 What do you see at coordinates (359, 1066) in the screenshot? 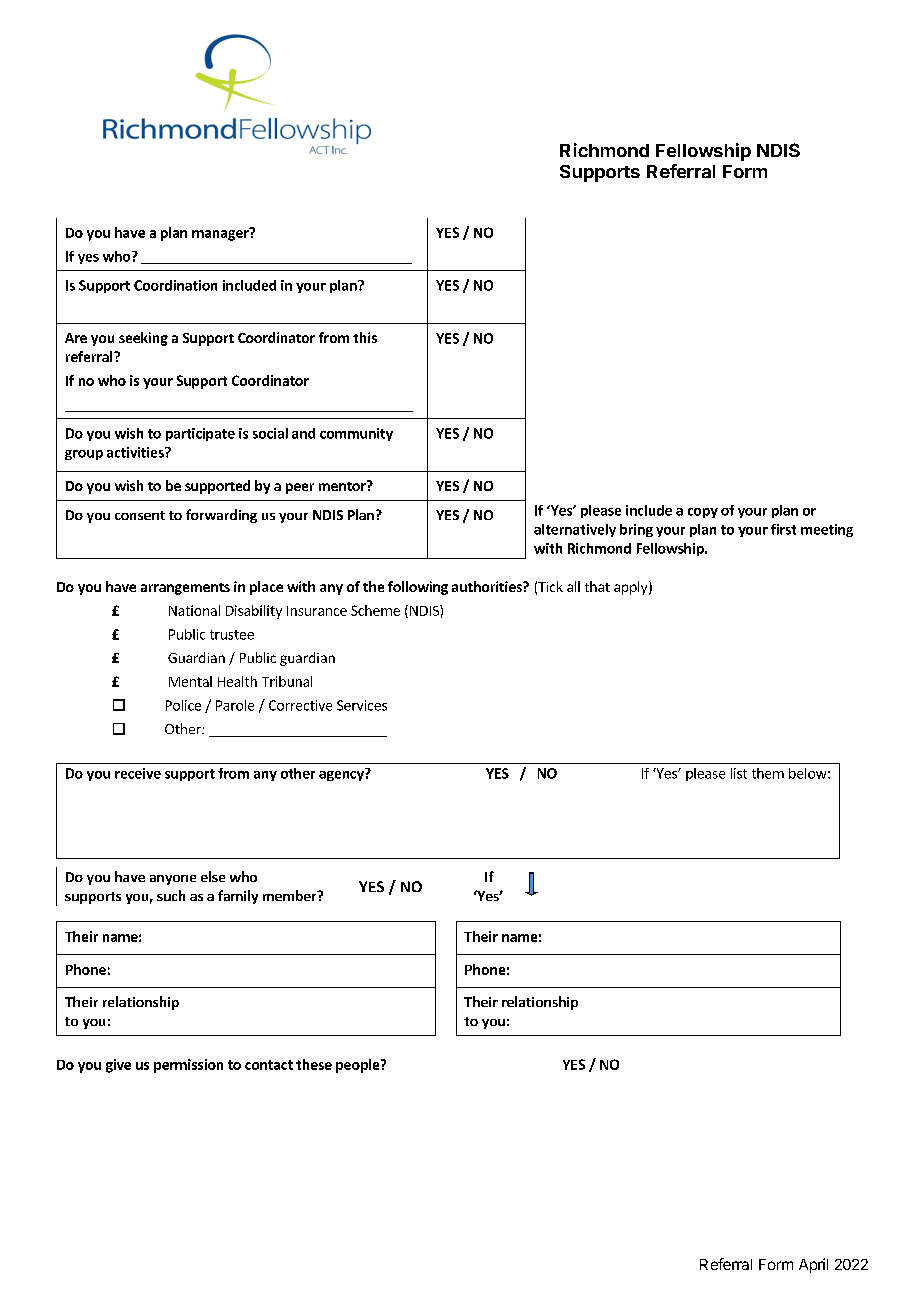
I see `people` at bounding box center [359, 1066].
